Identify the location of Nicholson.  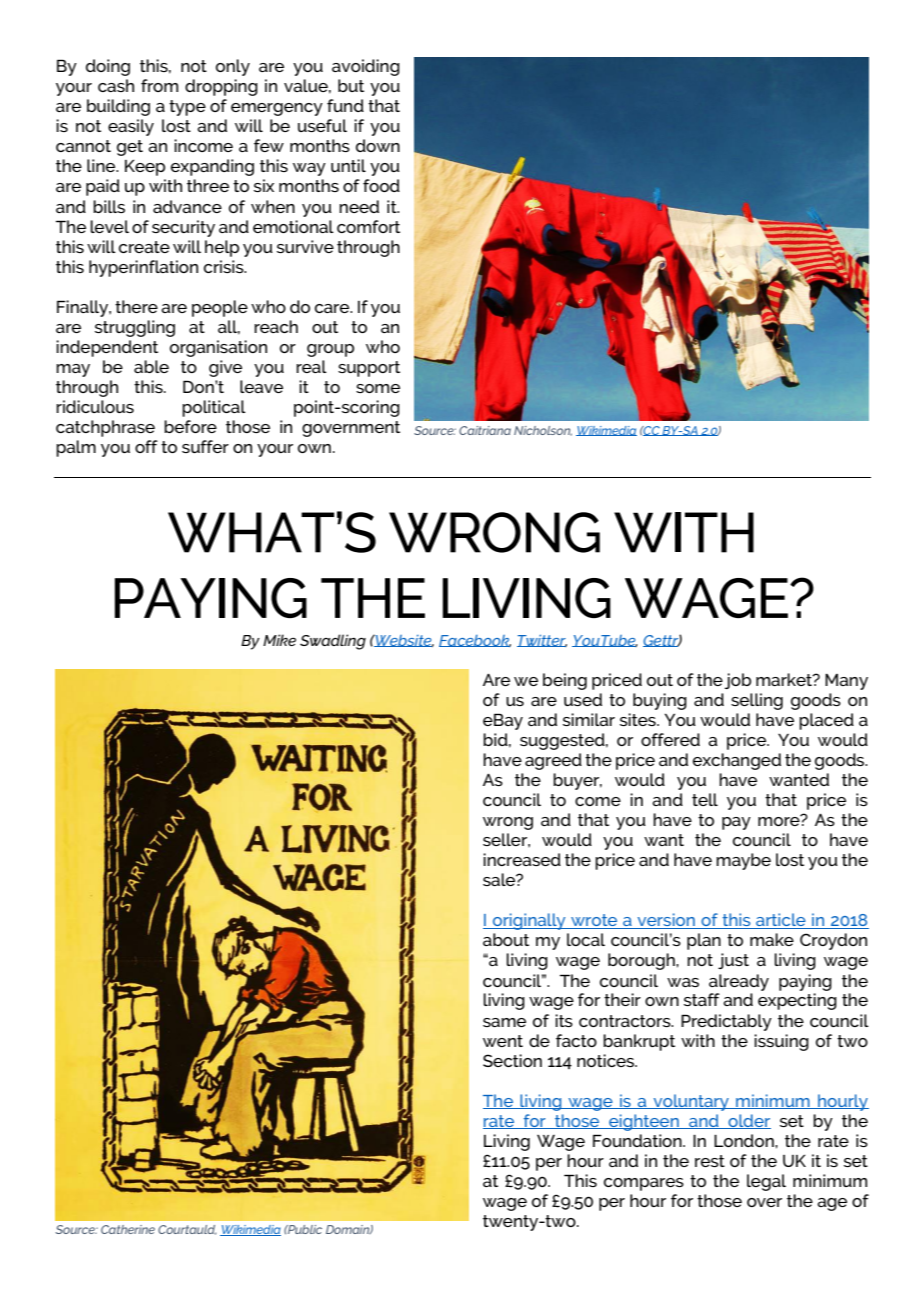
(543, 431).
